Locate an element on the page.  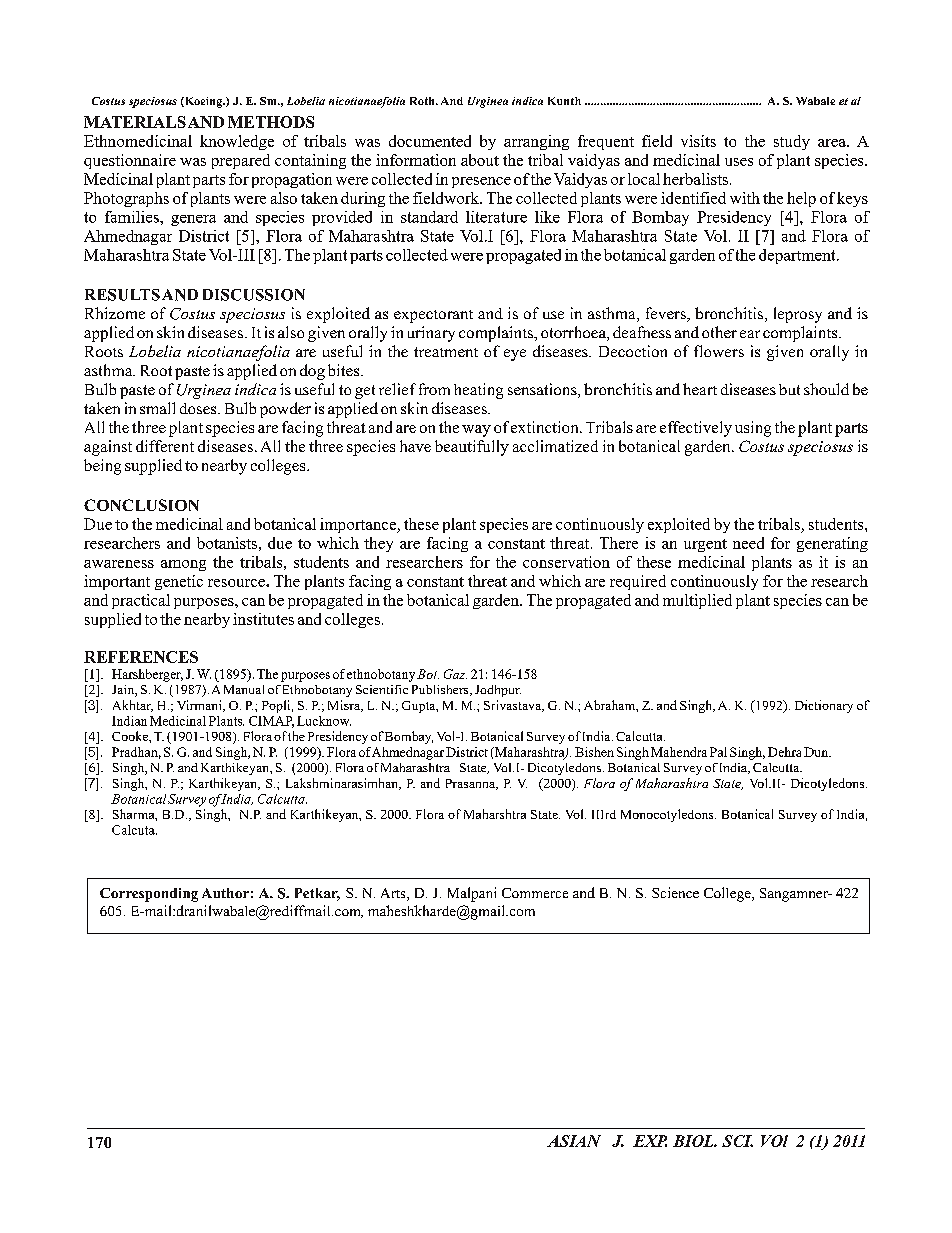
uses is located at coordinates (739, 162).
